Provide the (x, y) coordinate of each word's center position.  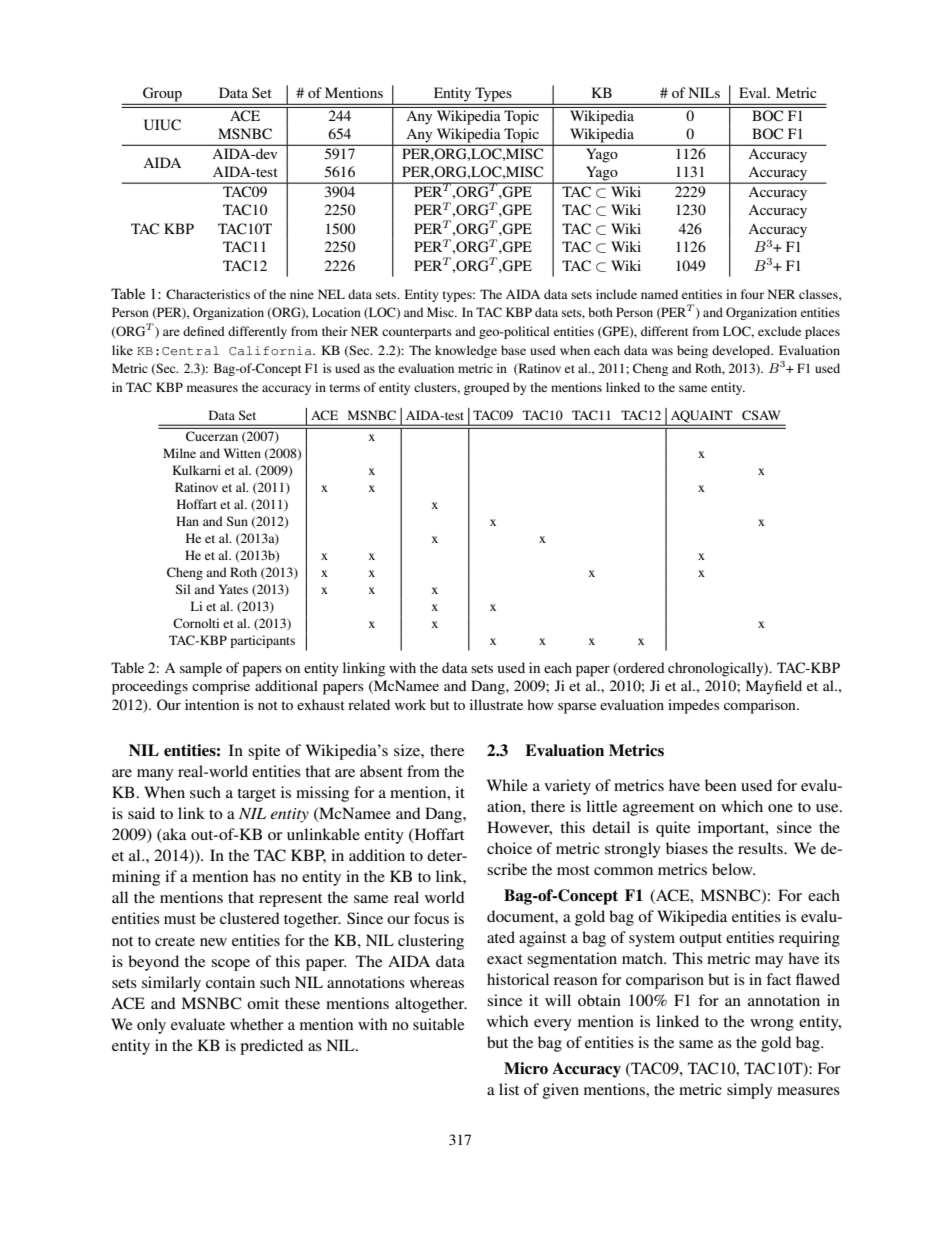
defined (204, 331)
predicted (271, 1047)
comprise (221, 687)
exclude (779, 331)
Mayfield (774, 687)
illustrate (496, 704)
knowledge (466, 351)
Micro (526, 1068)
